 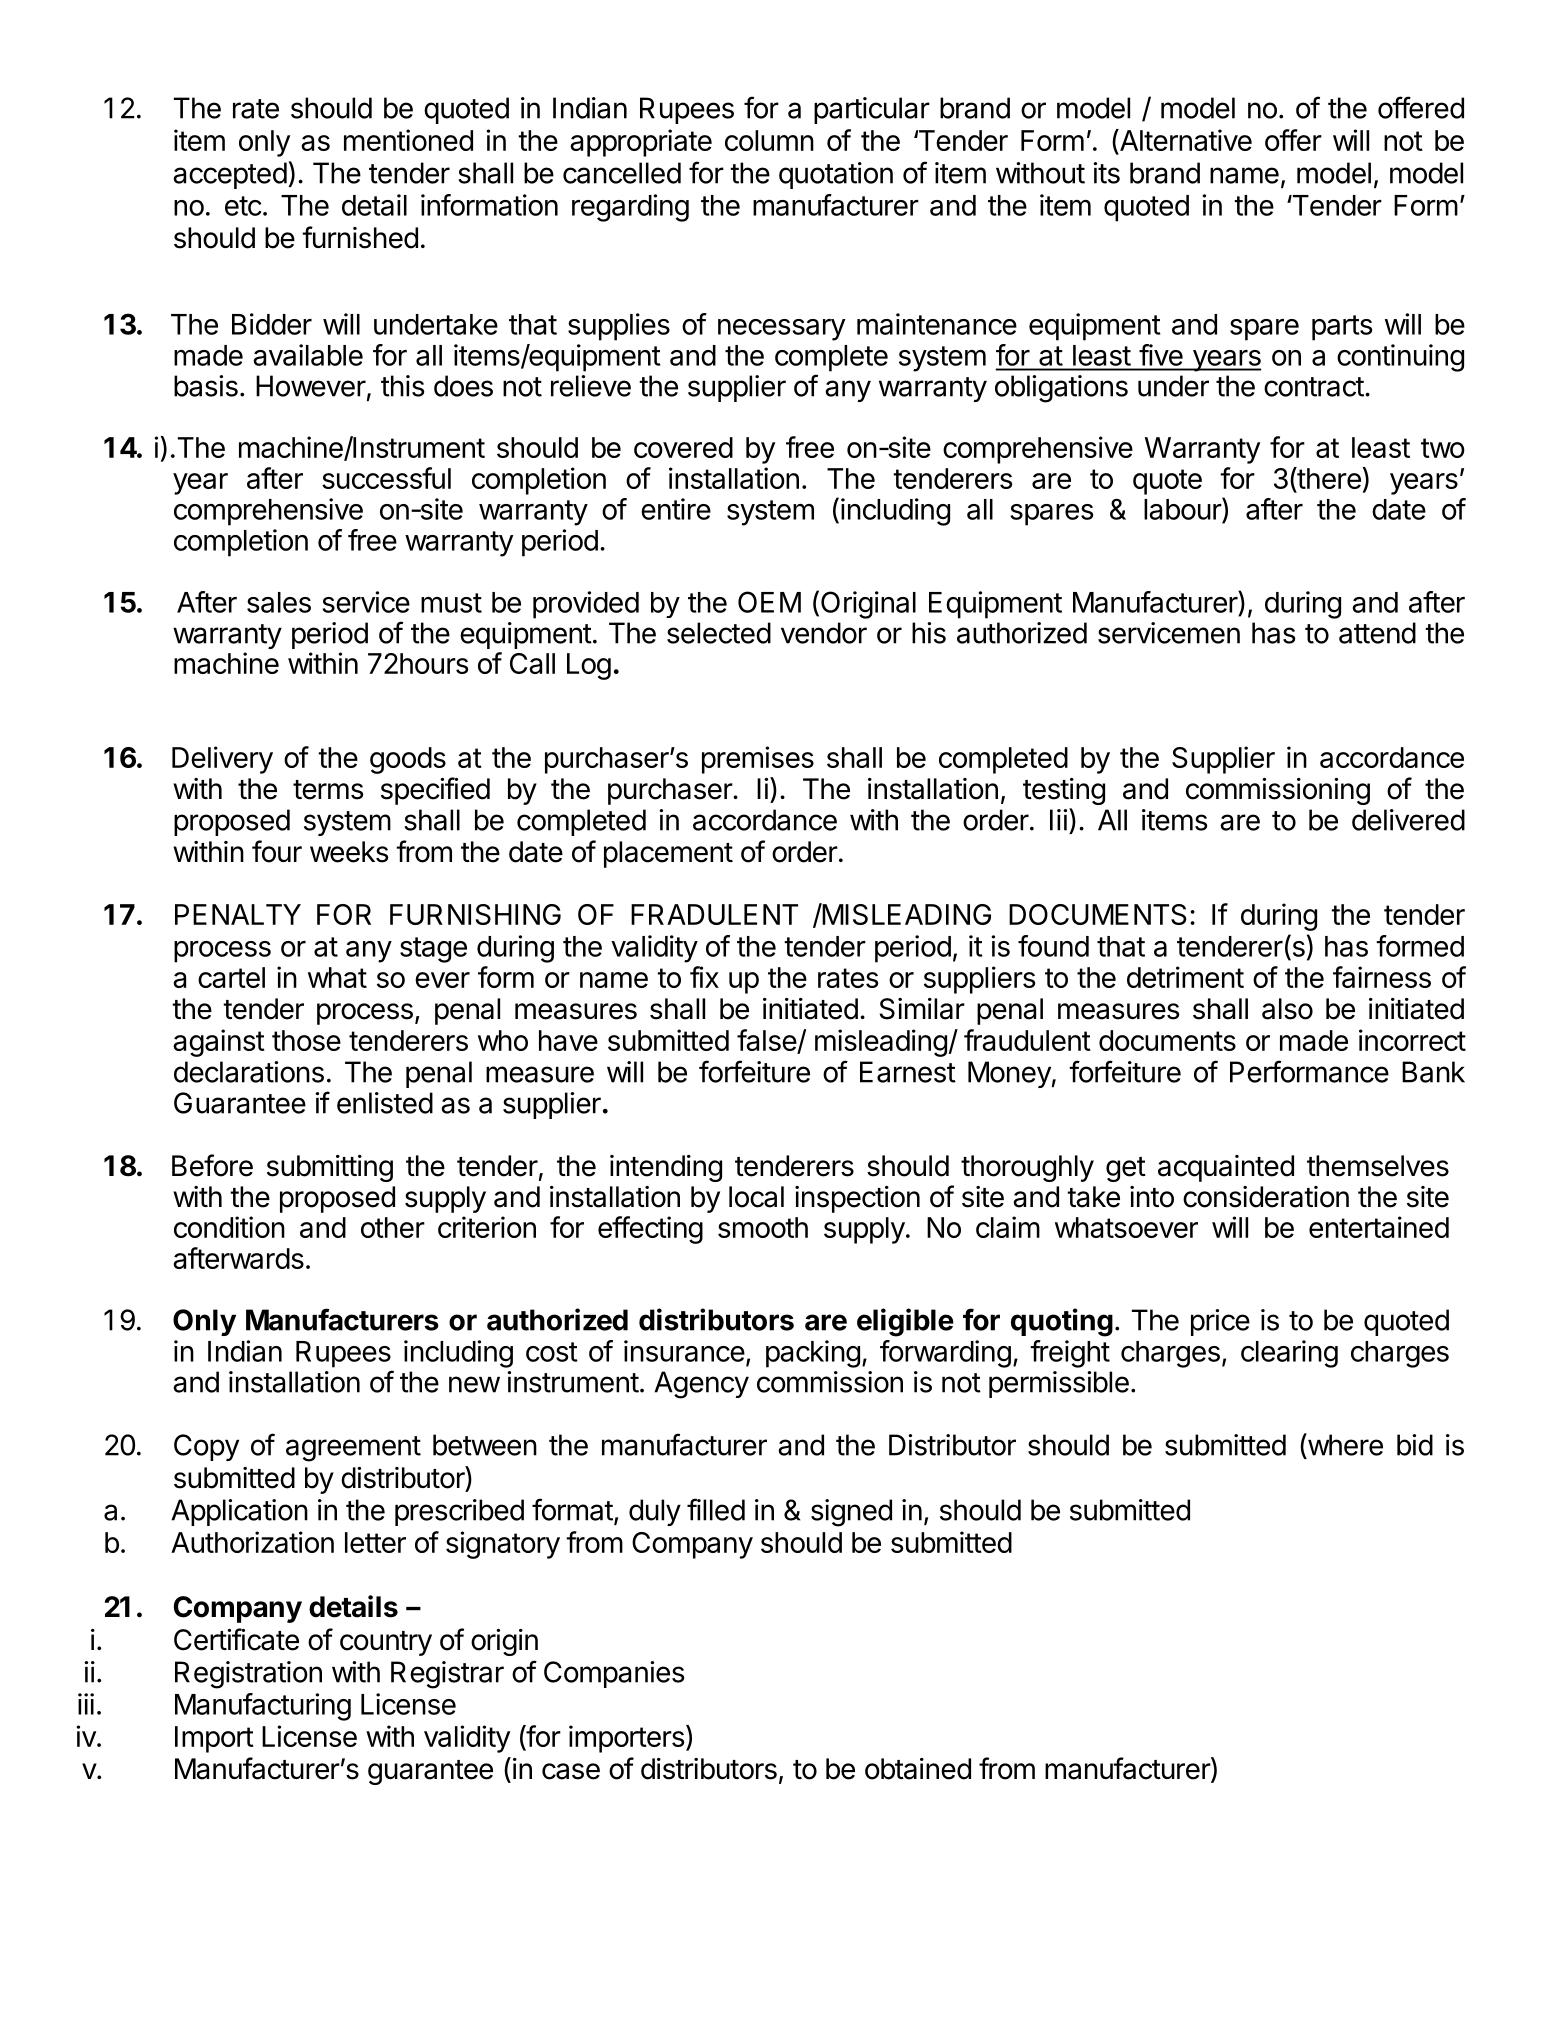 What do you see at coordinates (1106, 173) in the screenshot?
I see `its` at bounding box center [1106, 173].
